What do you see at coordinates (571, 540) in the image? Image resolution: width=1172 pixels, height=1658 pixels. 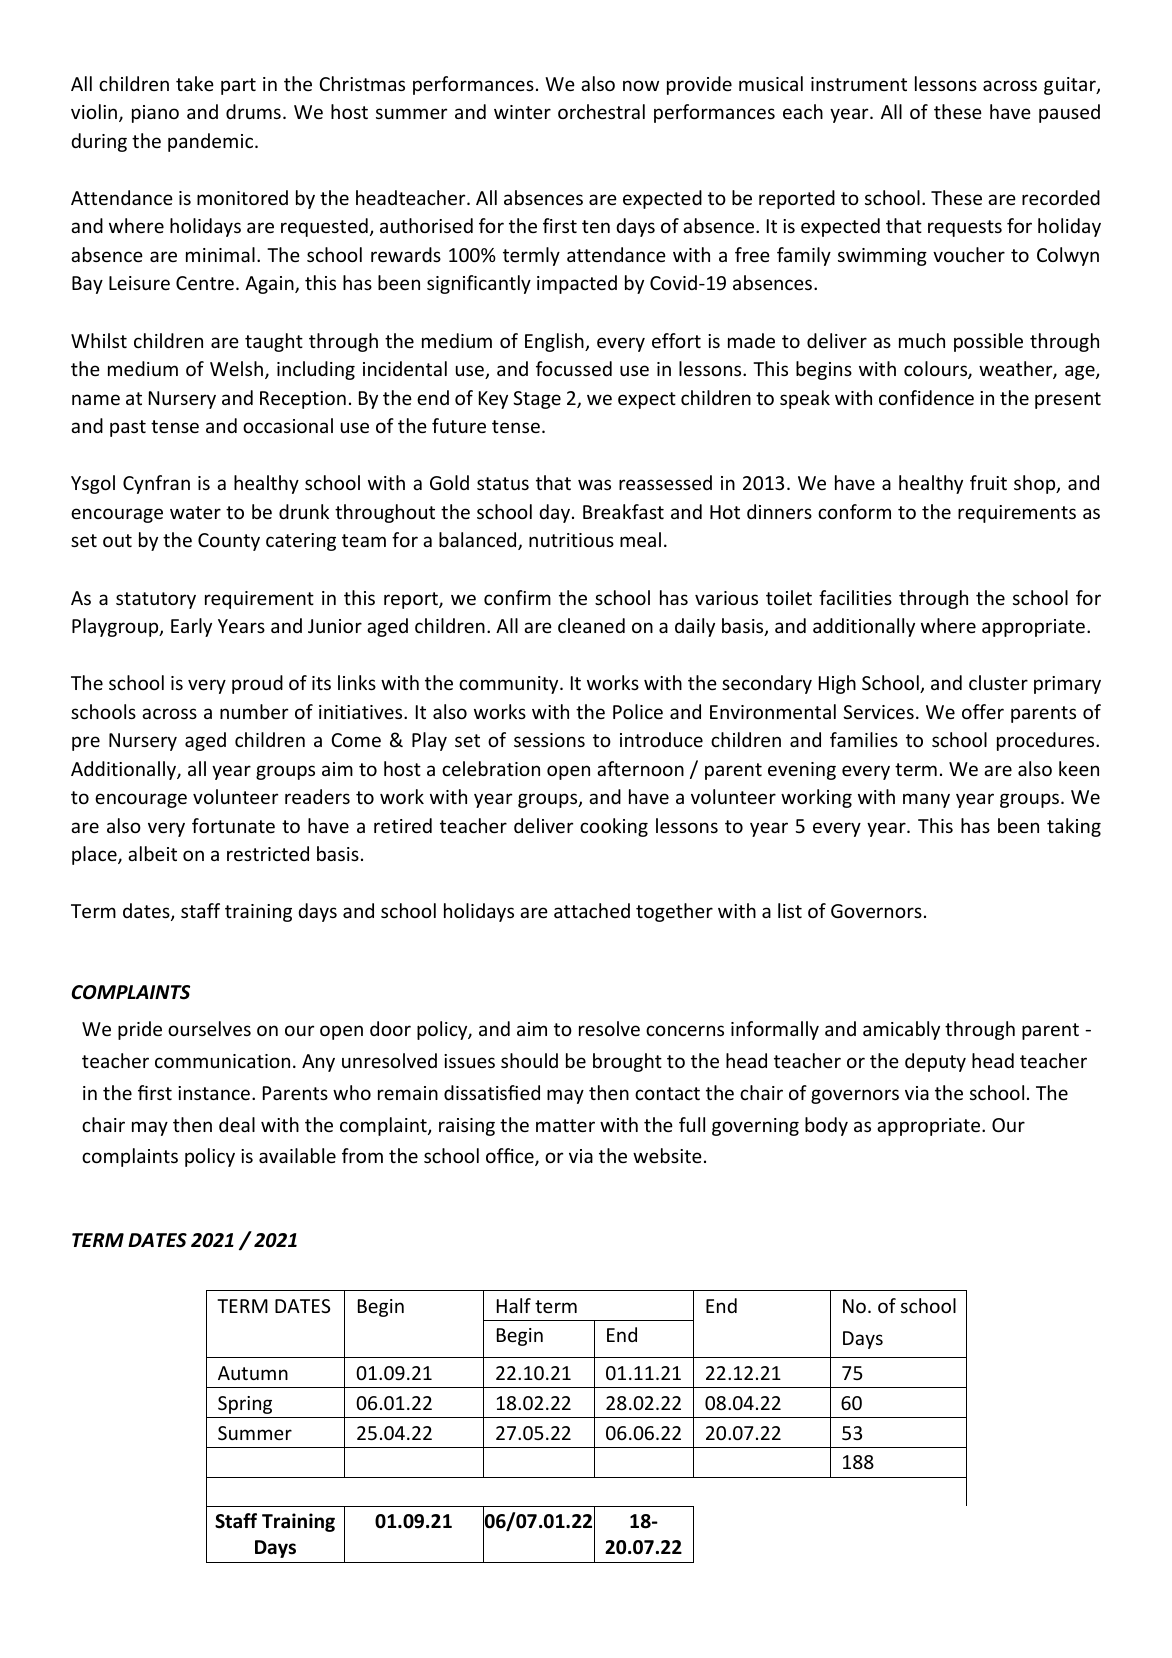 I see `nutritious` at bounding box center [571, 540].
